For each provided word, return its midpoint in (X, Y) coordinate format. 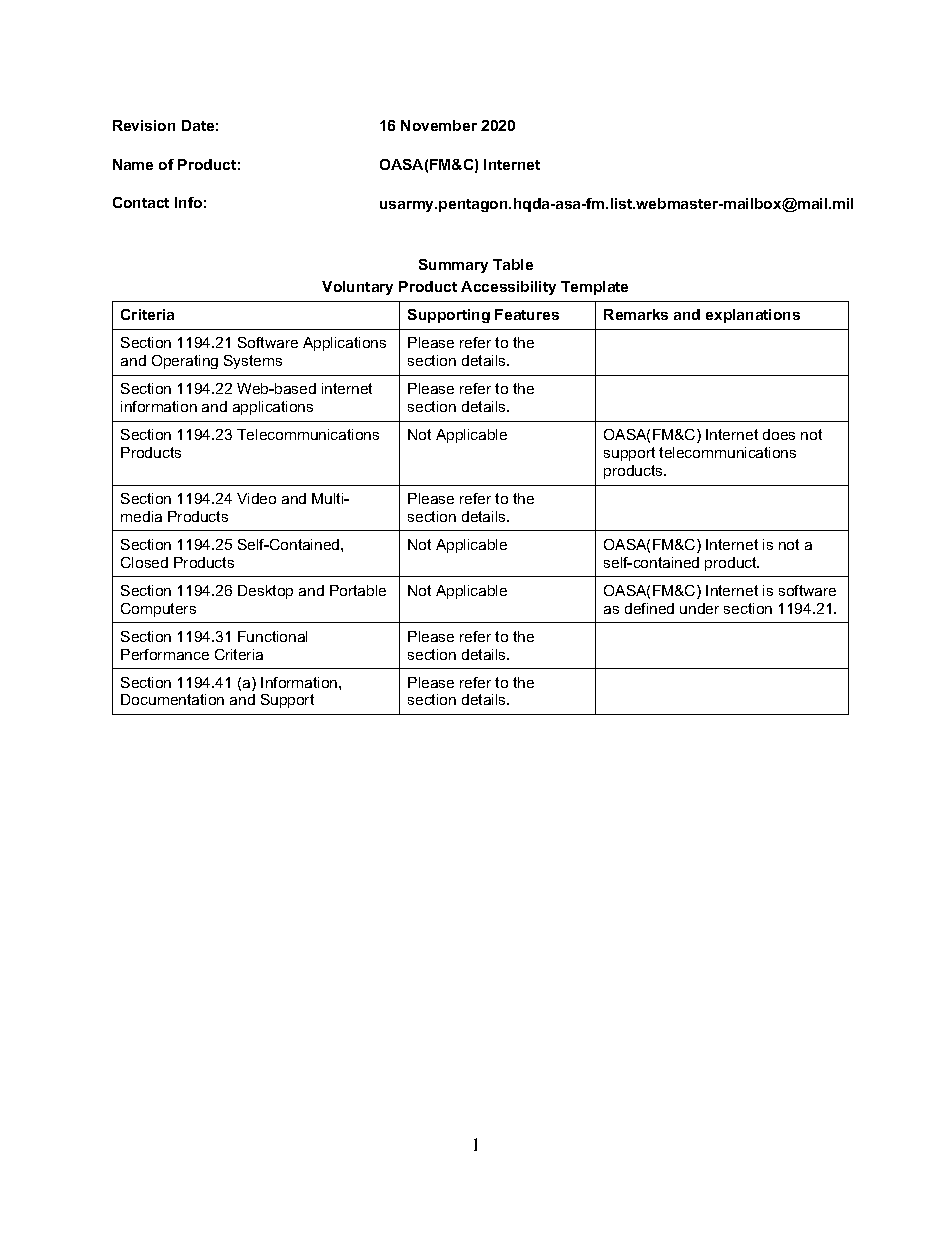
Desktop (265, 592)
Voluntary (357, 288)
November (439, 125)
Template (594, 288)
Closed (144, 562)
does (779, 434)
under (699, 608)
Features (527, 314)
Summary (453, 266)
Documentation (172, 699)
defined (649, 608)
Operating (185, 362)
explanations (753, 316)
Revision (144, 125)
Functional (272, 636)
